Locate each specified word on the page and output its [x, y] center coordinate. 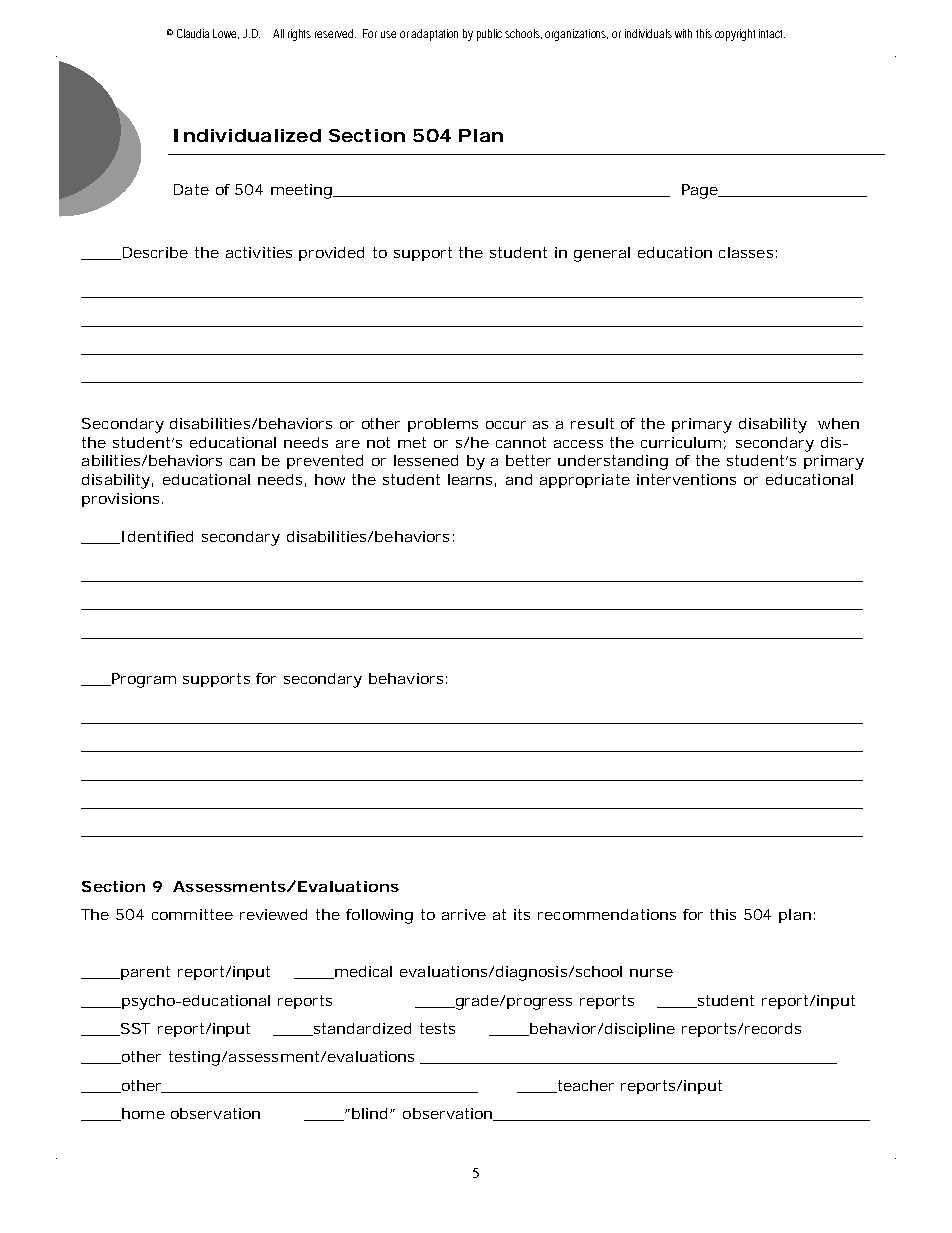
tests [437, 1028]
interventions [686, 479]
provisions [122, 500]
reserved [335, 33]
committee [192, 914]
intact [772, 33]
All [278, 33]
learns [472, 480]
